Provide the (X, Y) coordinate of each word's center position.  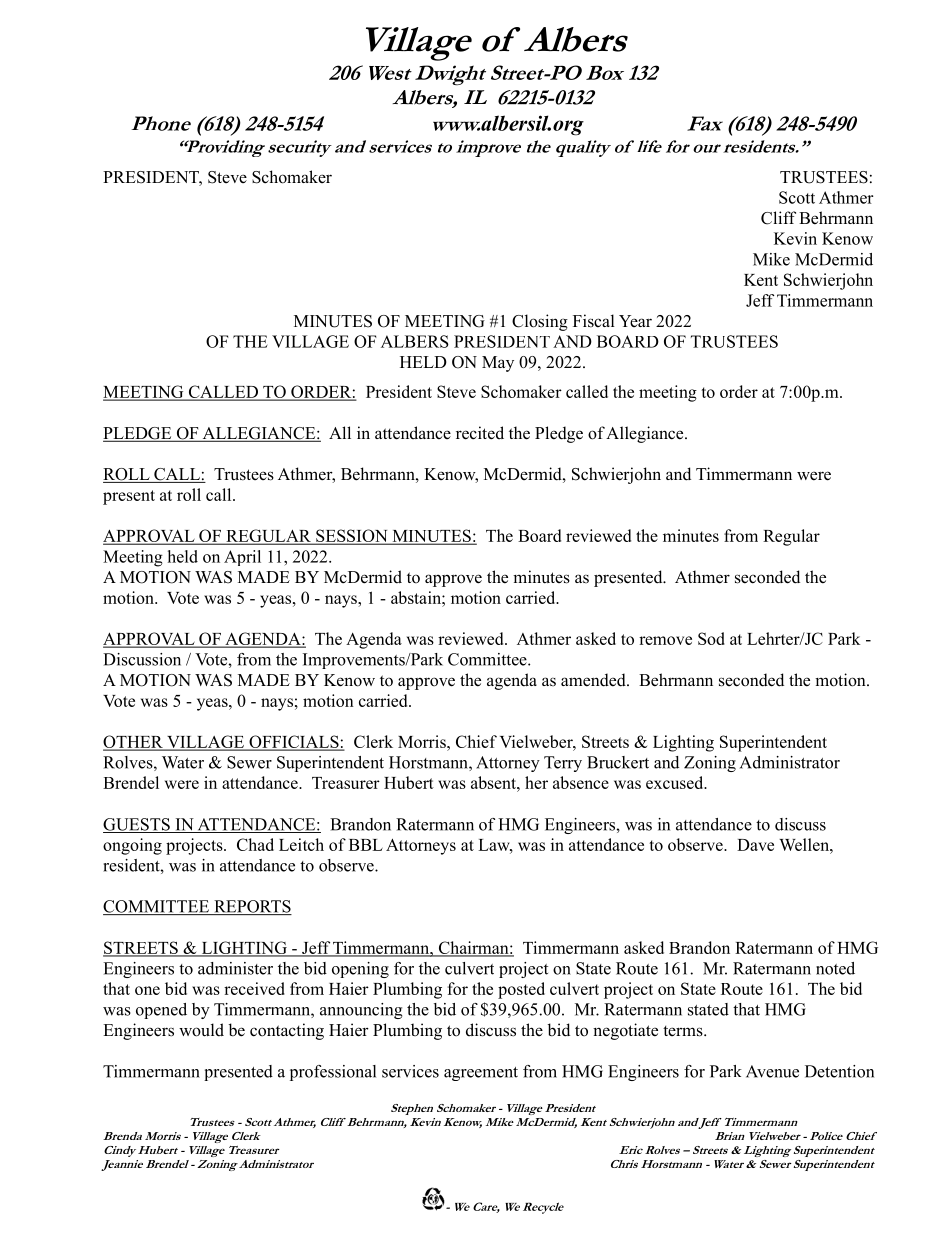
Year (635, 321)
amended (594, 680)
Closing (540, 322)
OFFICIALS (294, 742)
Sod (711, 638)
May (498, 364)
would (201, 1030)
